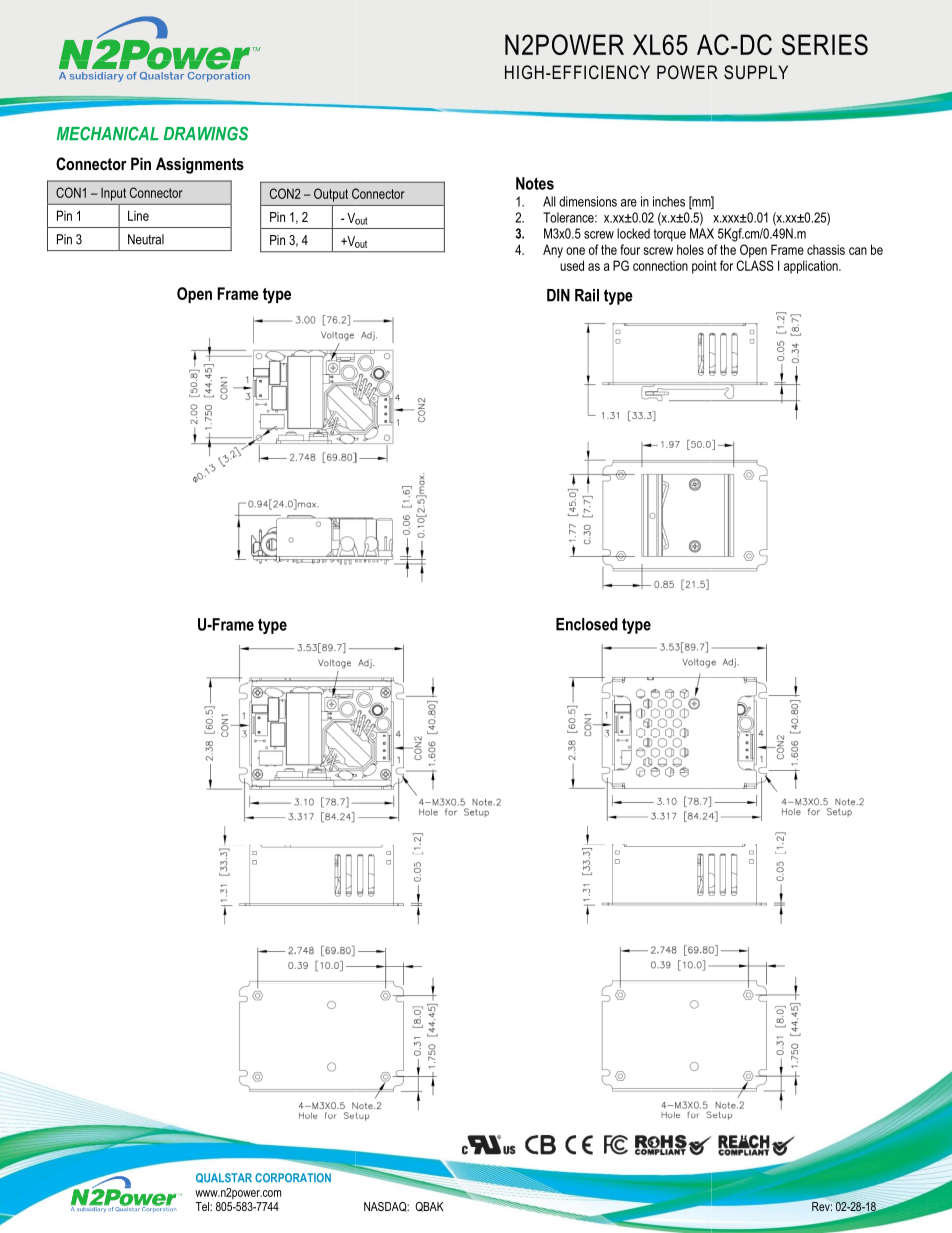 This document has width=952, height=1233. Describe the element at coordinates (206, 133) in the document. I see `DRAWINGS` at that location.
